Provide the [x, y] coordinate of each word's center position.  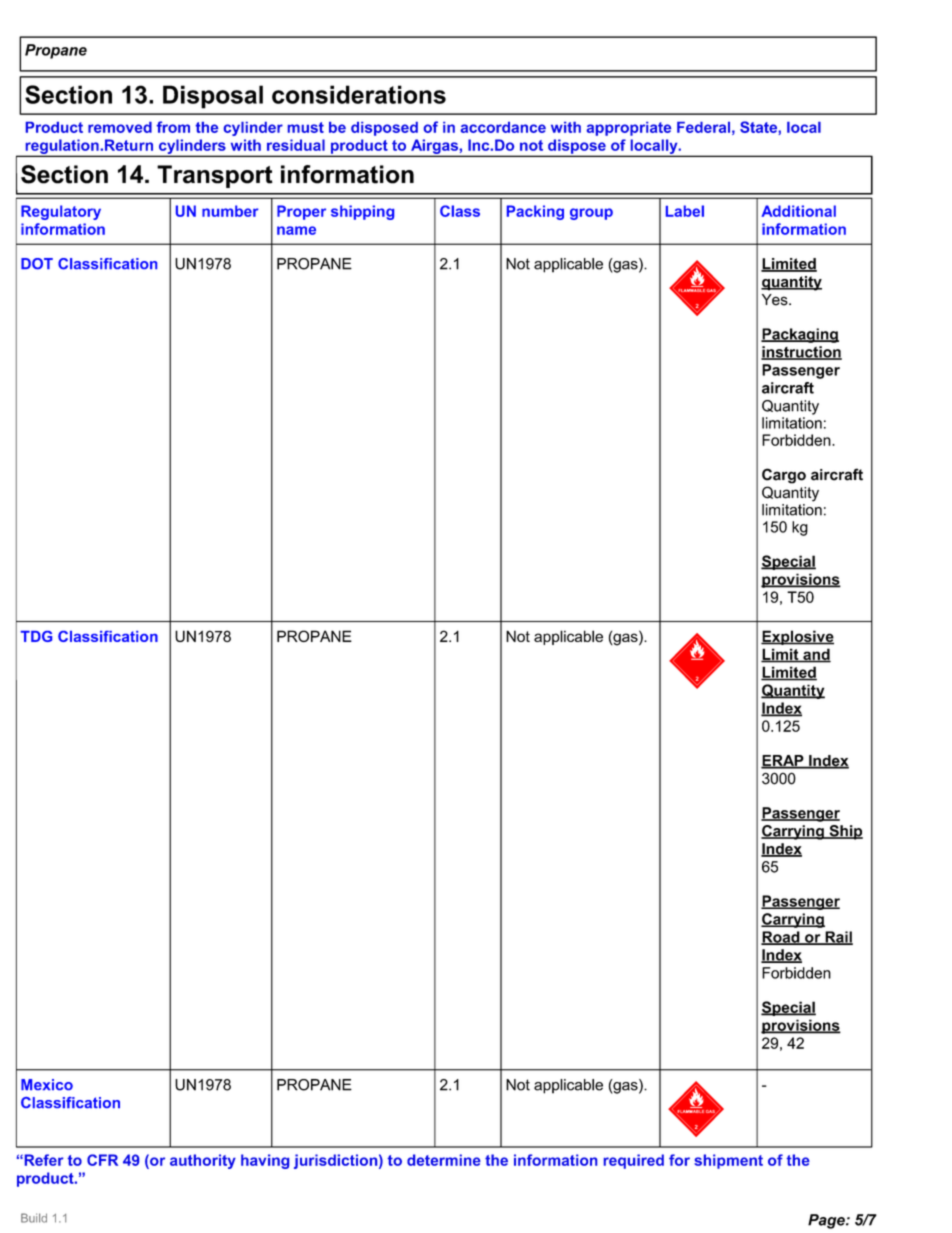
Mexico [47, 1084]
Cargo [784, 476]
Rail [838, 938]
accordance [503, 127]
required [634, 1161]
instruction [801, 353]
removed [120, 127]
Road [781, 938]
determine [444, 1160]
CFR [102, 1160]
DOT [37, 264]
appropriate [628, 129]
